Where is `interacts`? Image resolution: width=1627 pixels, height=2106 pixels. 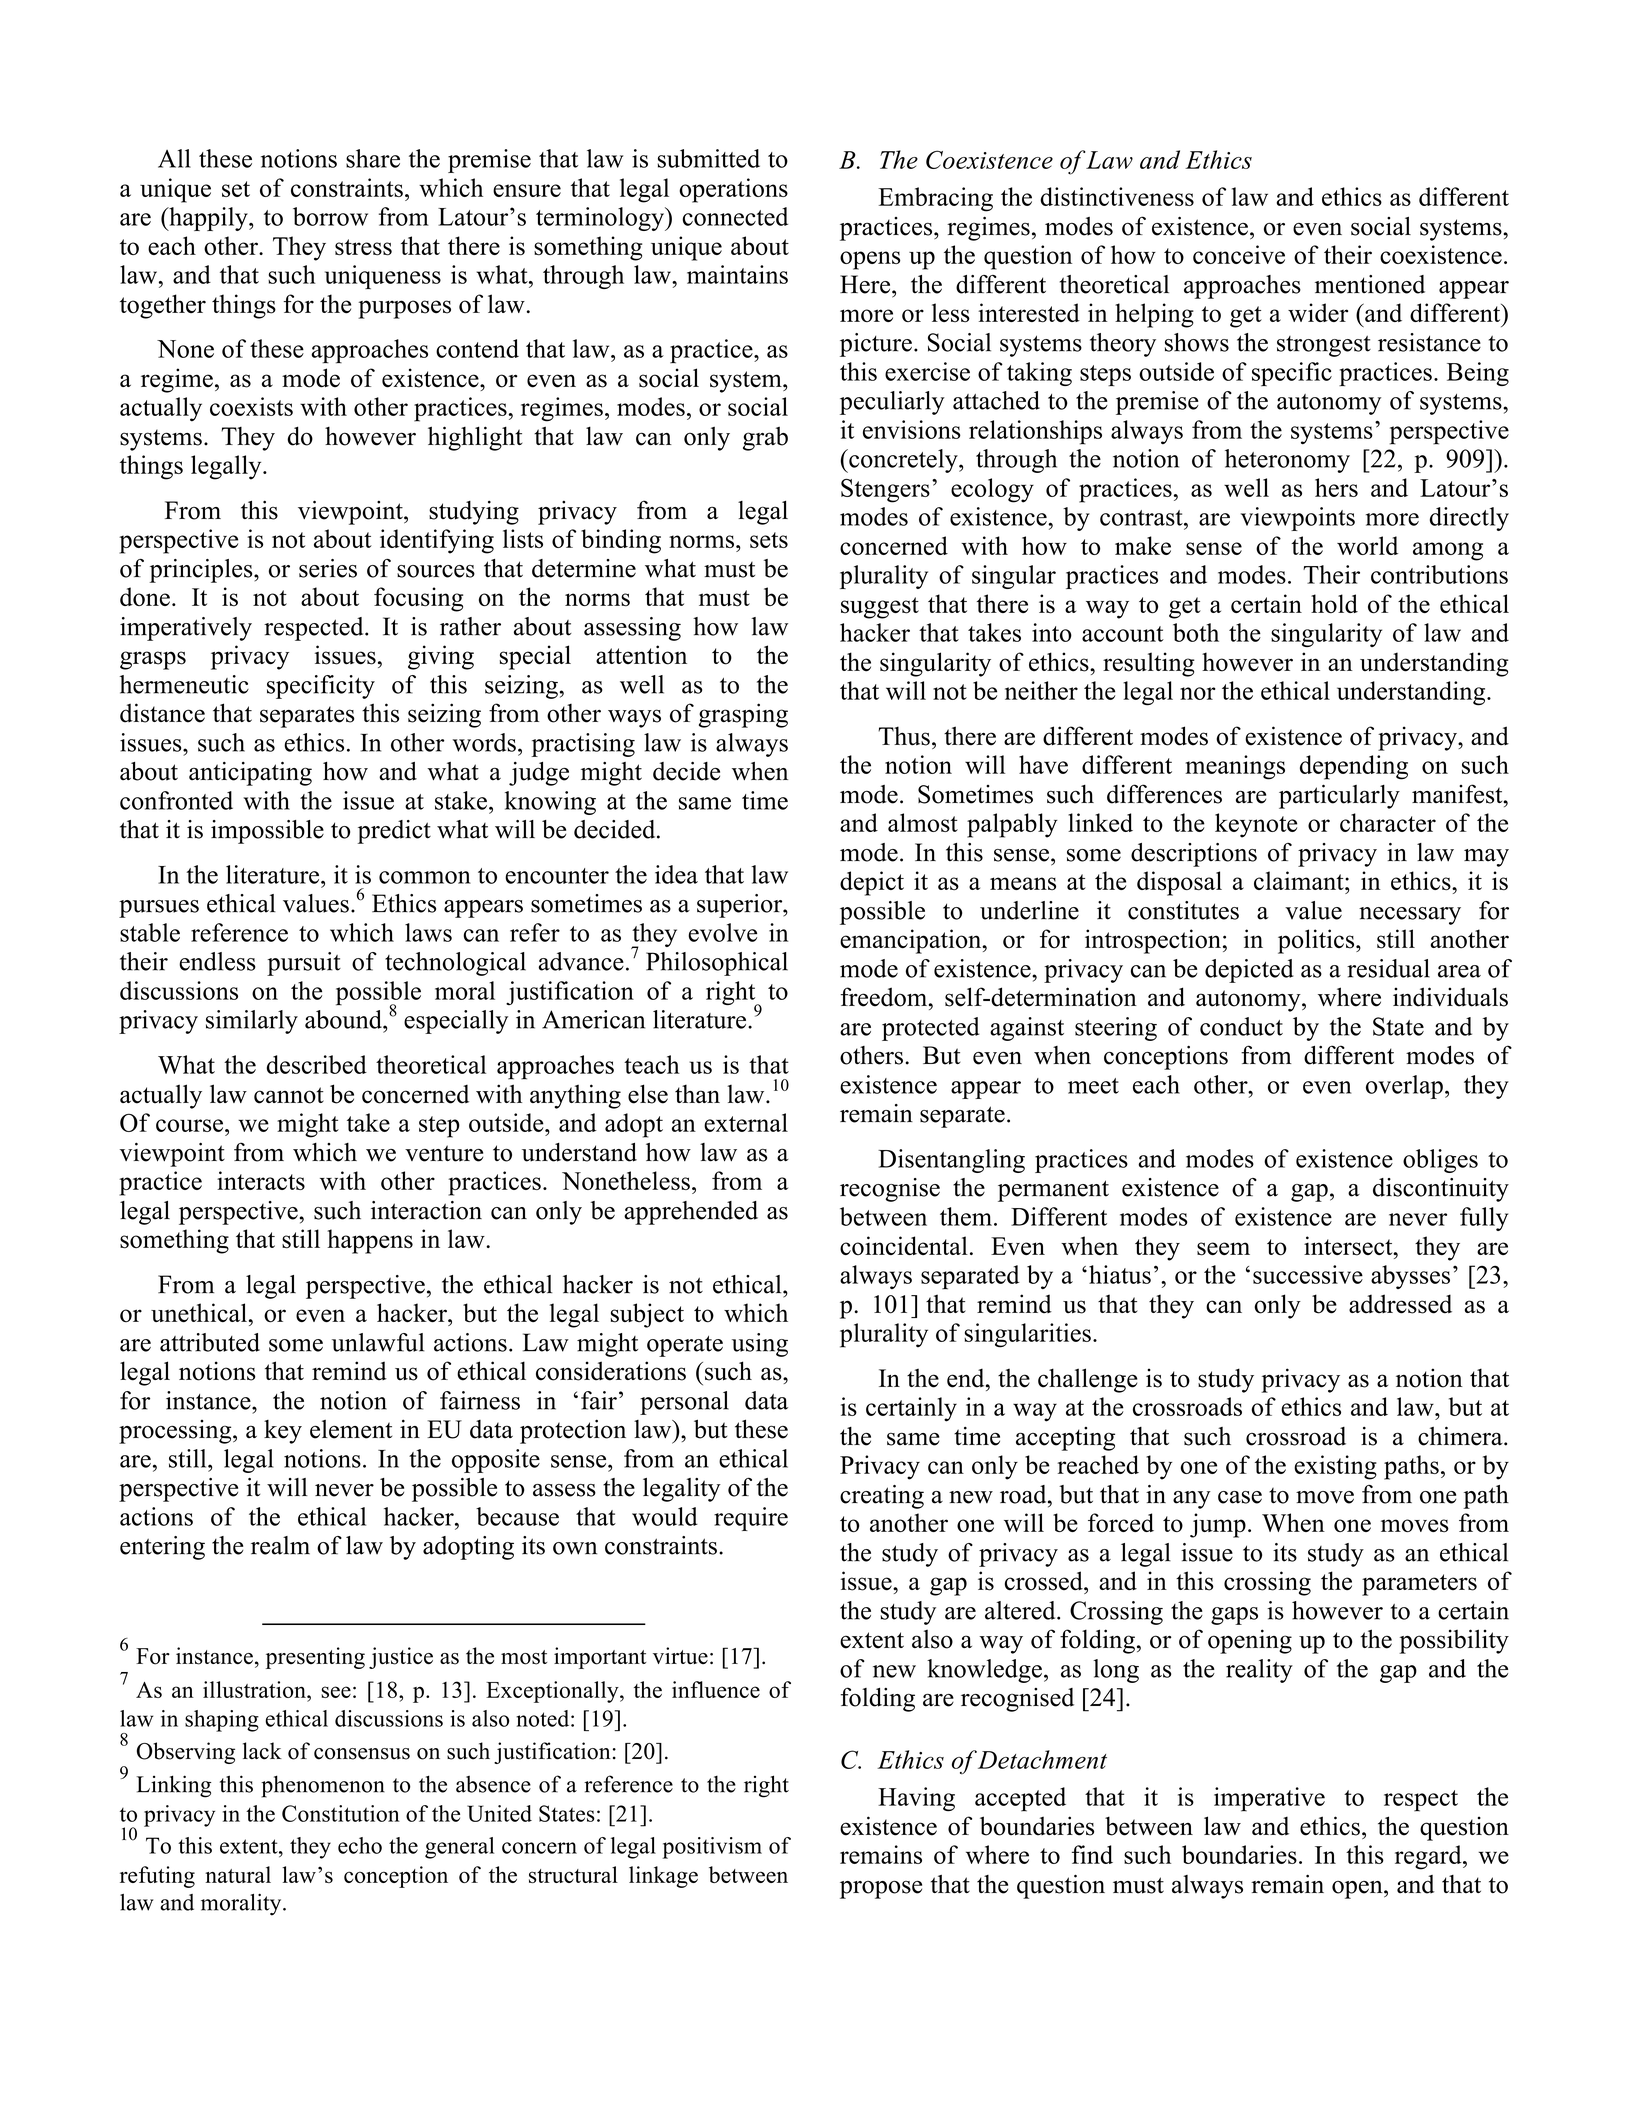
interacts is located at coordinates (261, 1180).
